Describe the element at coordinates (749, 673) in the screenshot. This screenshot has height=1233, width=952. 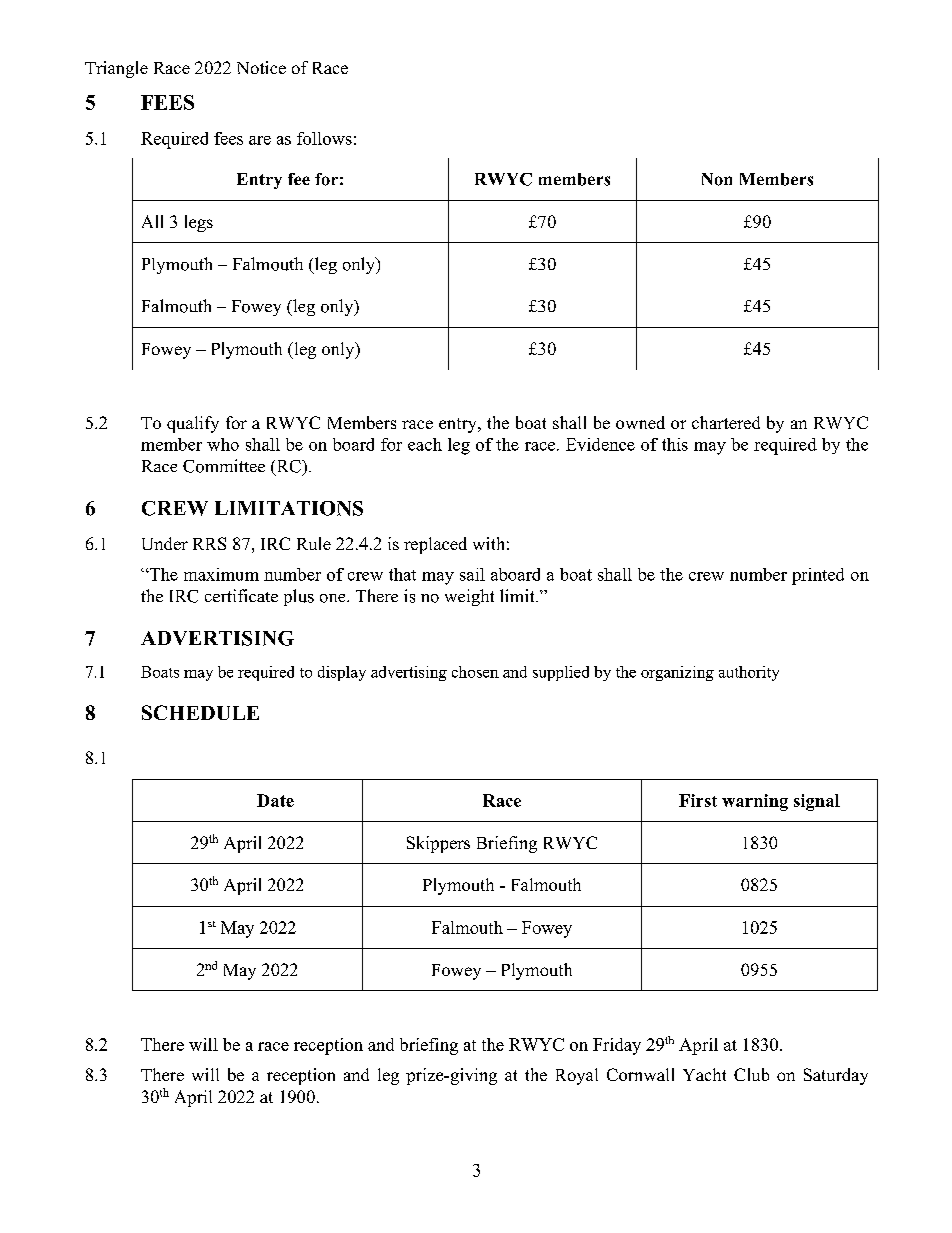
I see `authority` at that location.
